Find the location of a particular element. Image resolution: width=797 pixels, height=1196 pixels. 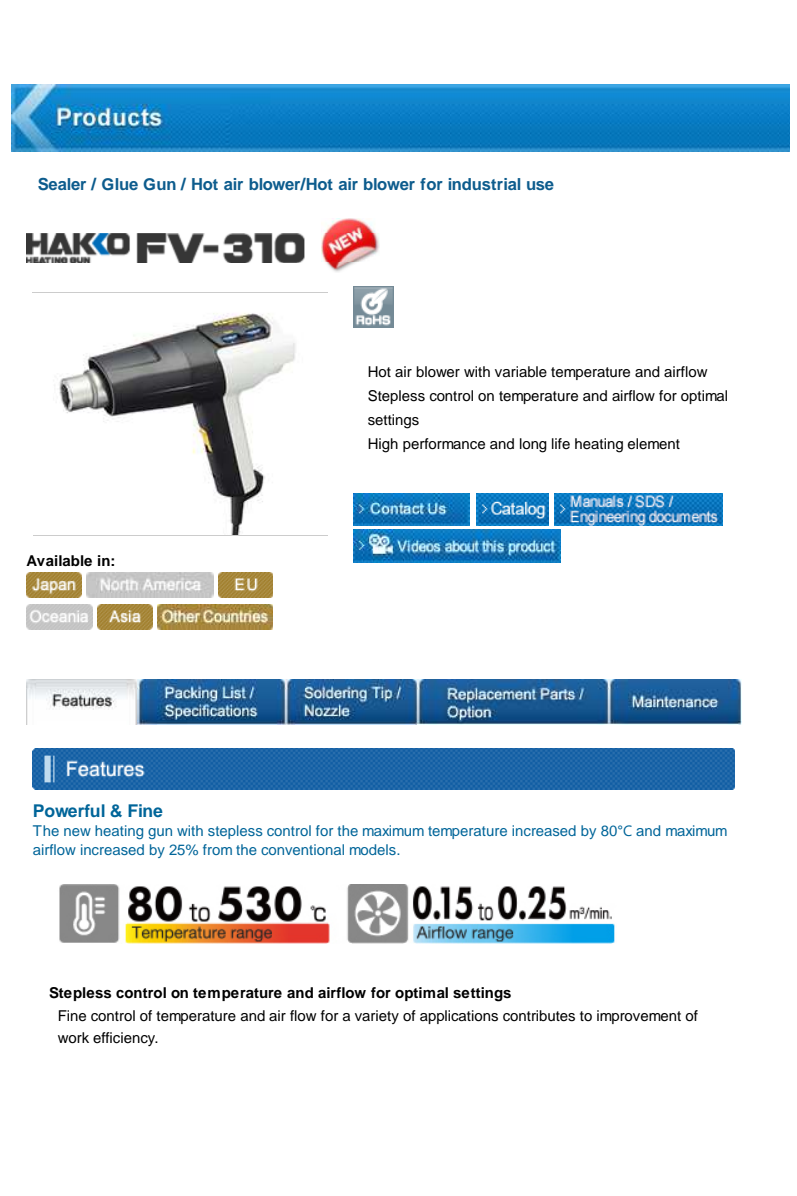

industrial is located at coordinates (484, 184).
